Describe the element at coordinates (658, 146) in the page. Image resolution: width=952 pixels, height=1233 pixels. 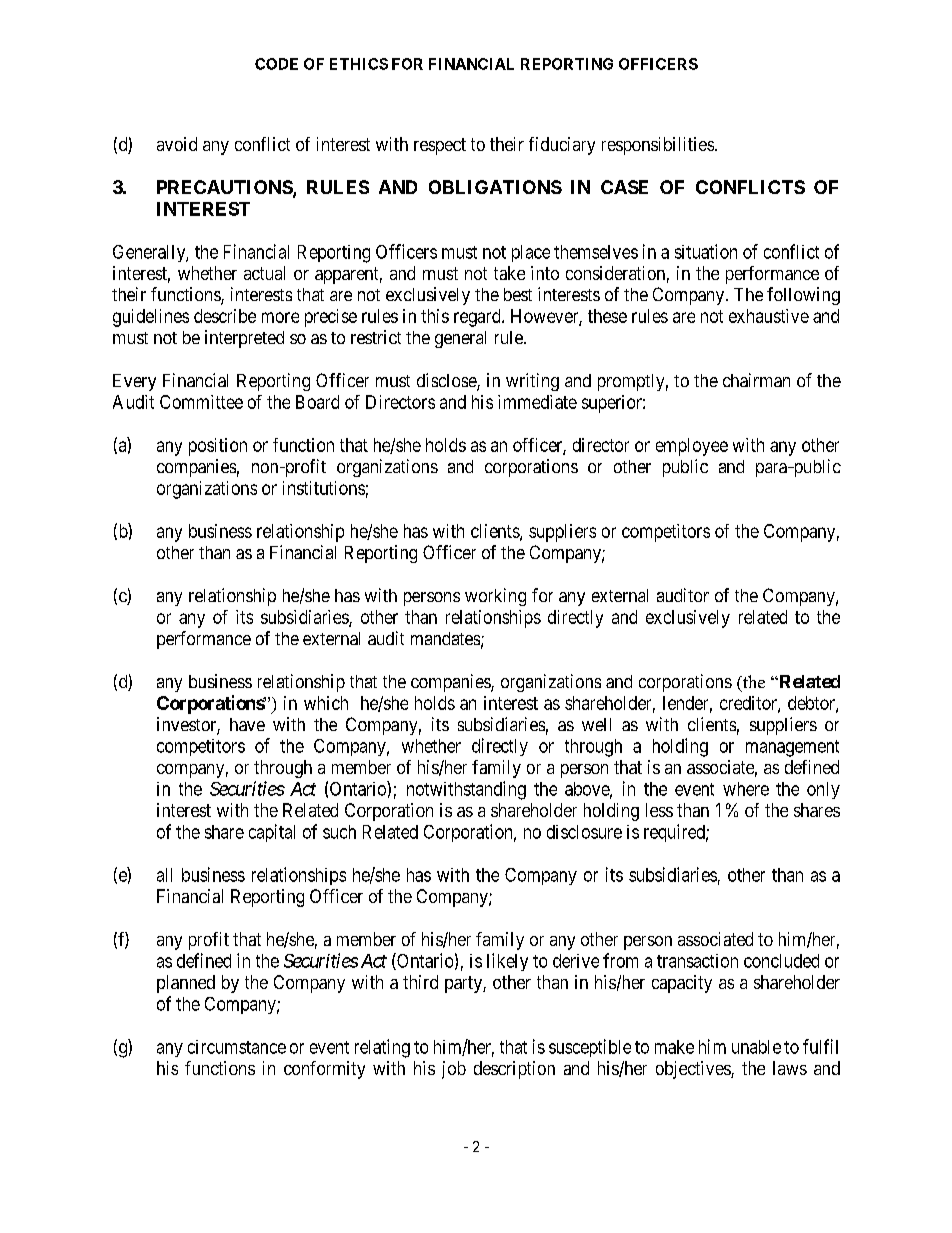
I see `responsibilities` at that location.
